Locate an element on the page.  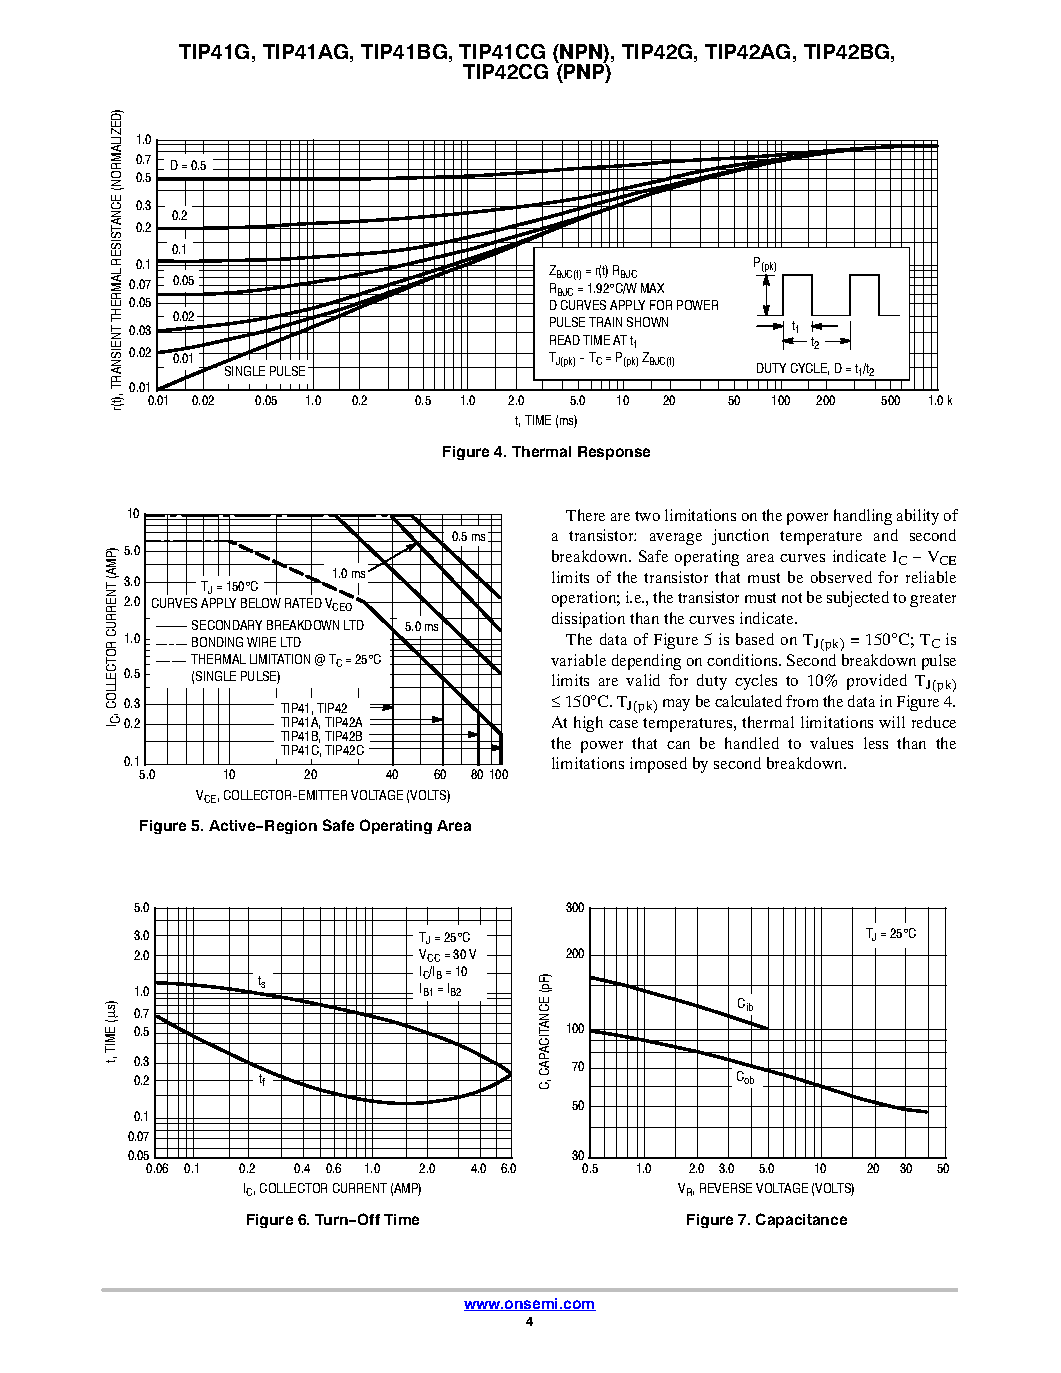
SHOWN is located at coordinates (647, 322).
